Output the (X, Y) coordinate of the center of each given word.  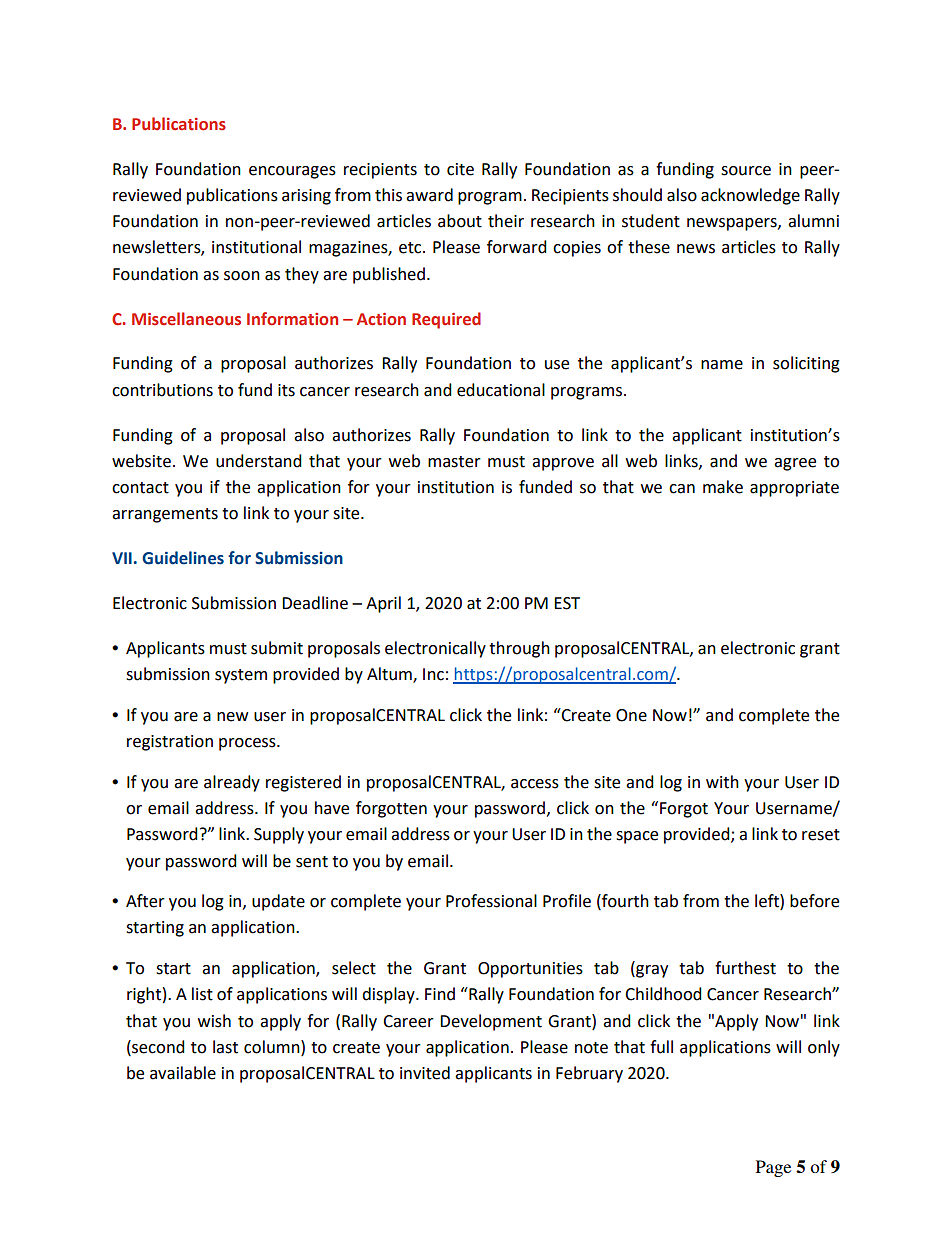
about (460, 221)
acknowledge (750, 196)
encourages (292, 172)
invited (425, 1073)
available (183, 1073)
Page (773, 1168)
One (631, 715)
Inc (433, 674)
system (241, 676)
